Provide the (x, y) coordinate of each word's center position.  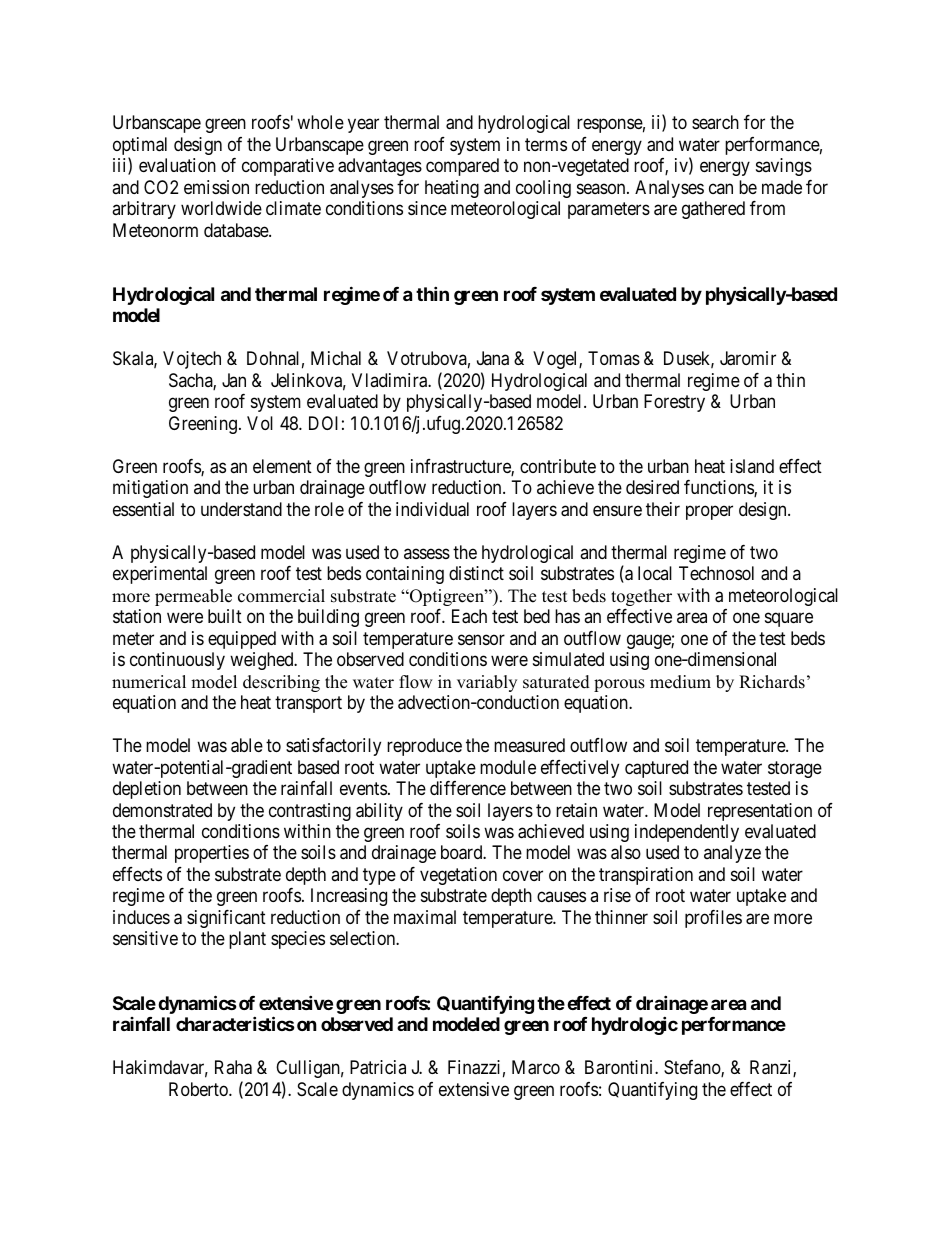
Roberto (199, 1089)
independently (687, 833)
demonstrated (162, 810)
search (715, 122)
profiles (713, 919)
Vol (260, 423)
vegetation (458, 876)
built (225, 616)
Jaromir (748, 358)
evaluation (177, 165)
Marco (536, 1067)
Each (469, 616)
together (641, 597)
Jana (493, 358)
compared (462, 167)
